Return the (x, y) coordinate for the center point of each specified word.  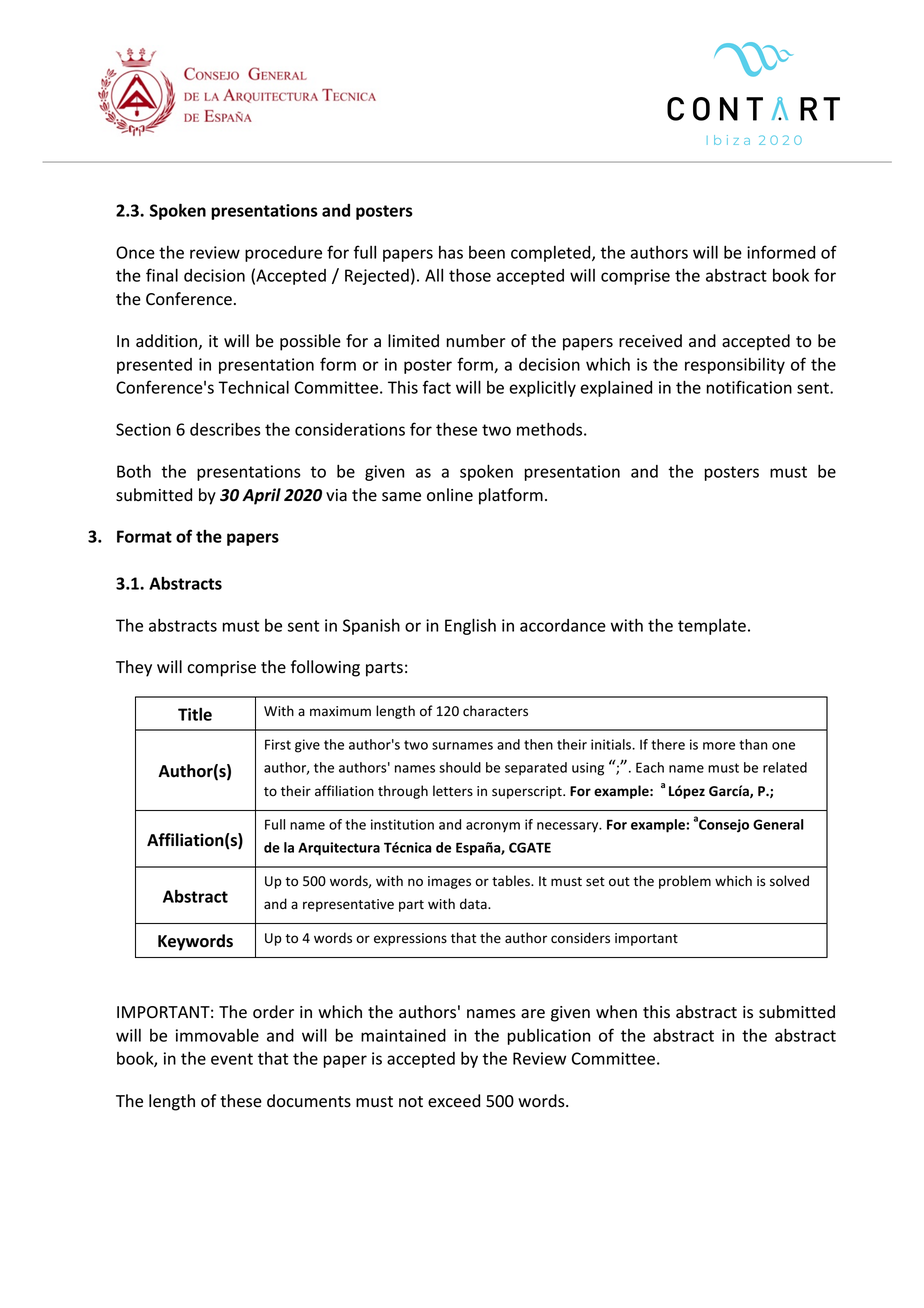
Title (195, 714)
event (232, 1059)
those (470, 275)
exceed (454, 1101)
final (162, 275)
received (650, 341)
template (712, 627)
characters (495, 711)
